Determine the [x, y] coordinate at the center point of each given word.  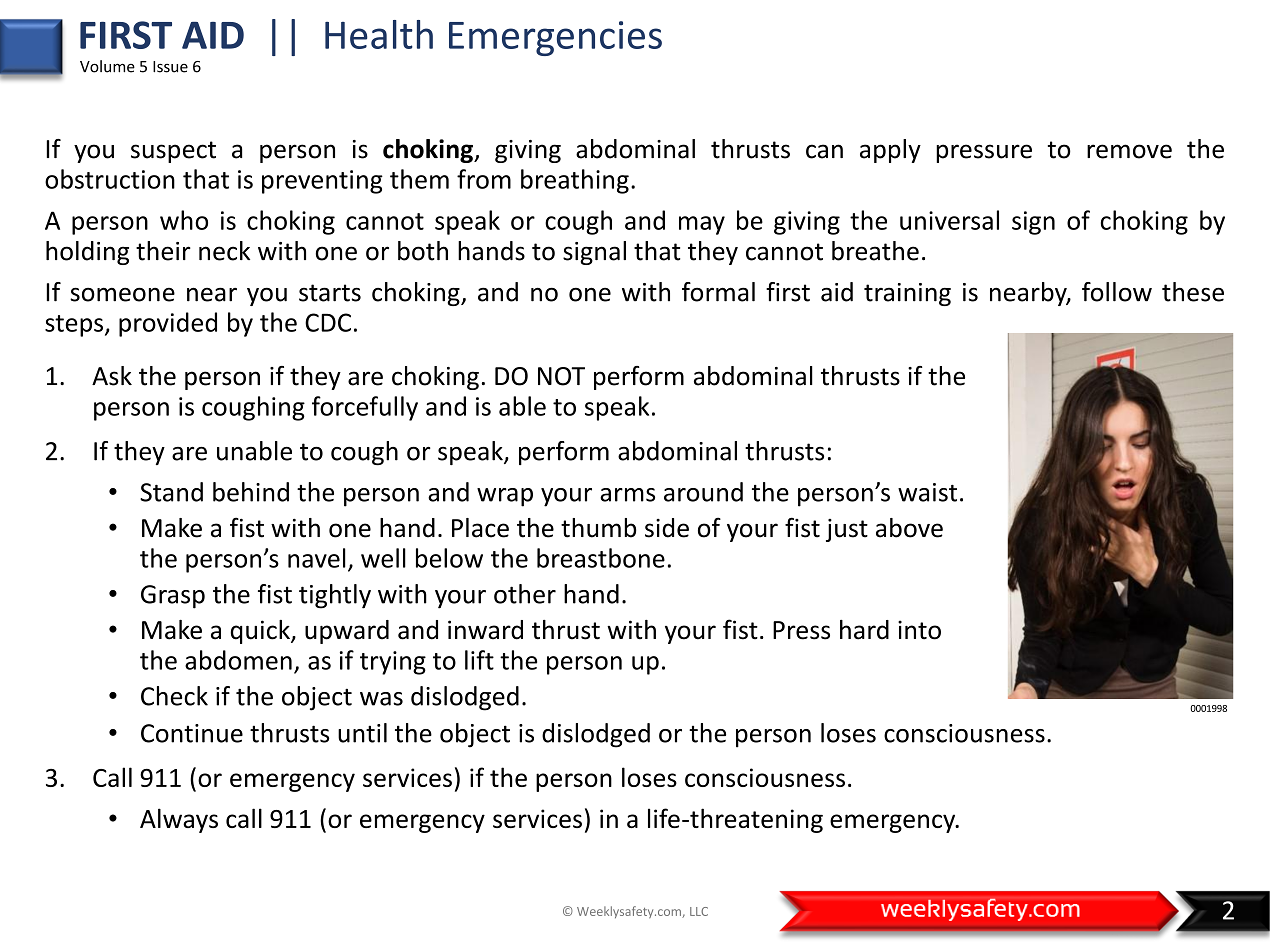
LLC [699, 911]
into [919, 630]
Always [179, 820]
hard [864, 630]
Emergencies [555, 38]
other [525, 594]
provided [168, 324]
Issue [170, 67]
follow [1117, 292]
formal [718, 292]
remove [1129, 151]
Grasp [173, 597]
